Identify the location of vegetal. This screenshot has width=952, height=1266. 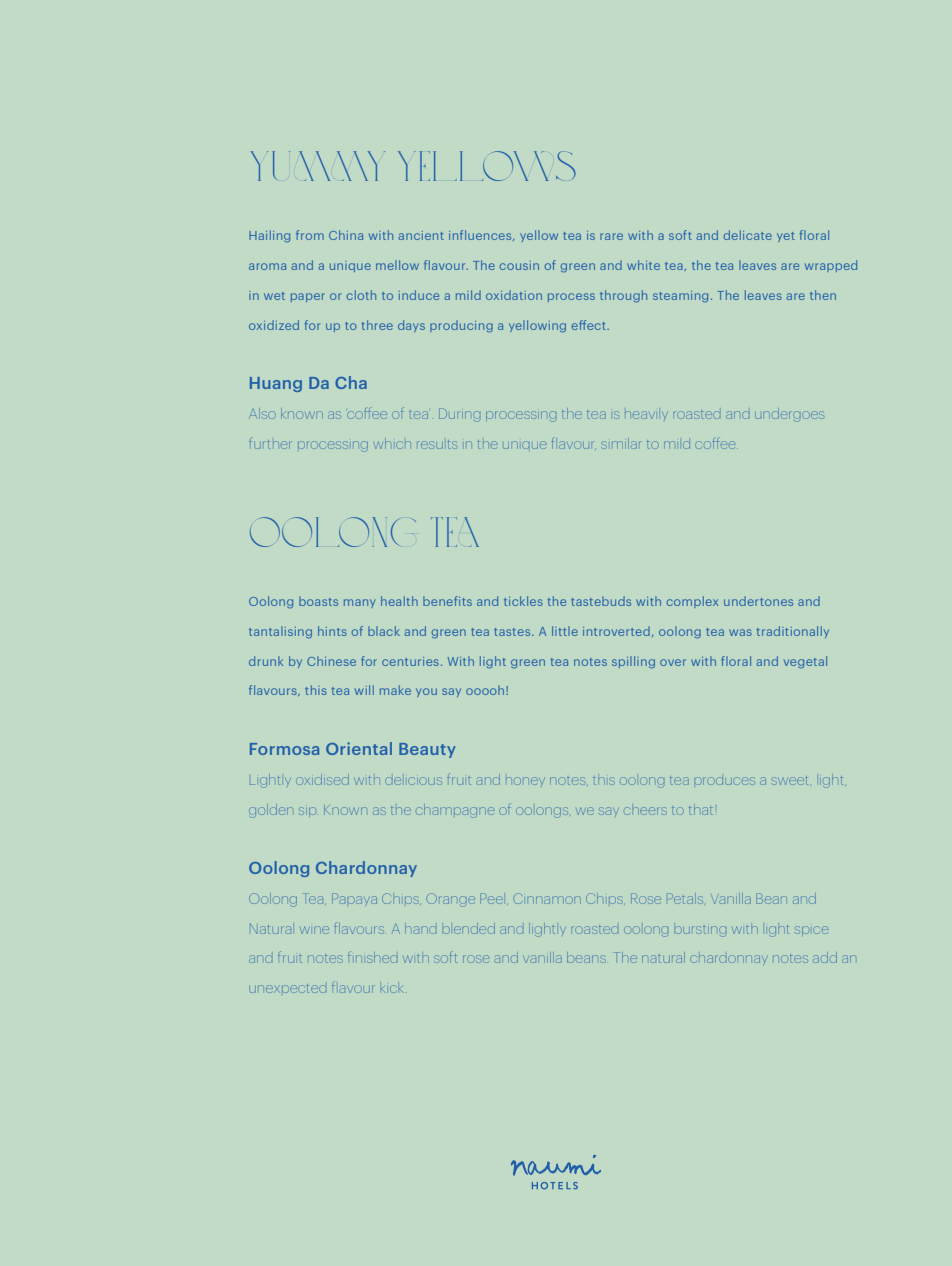
(805, 662).
